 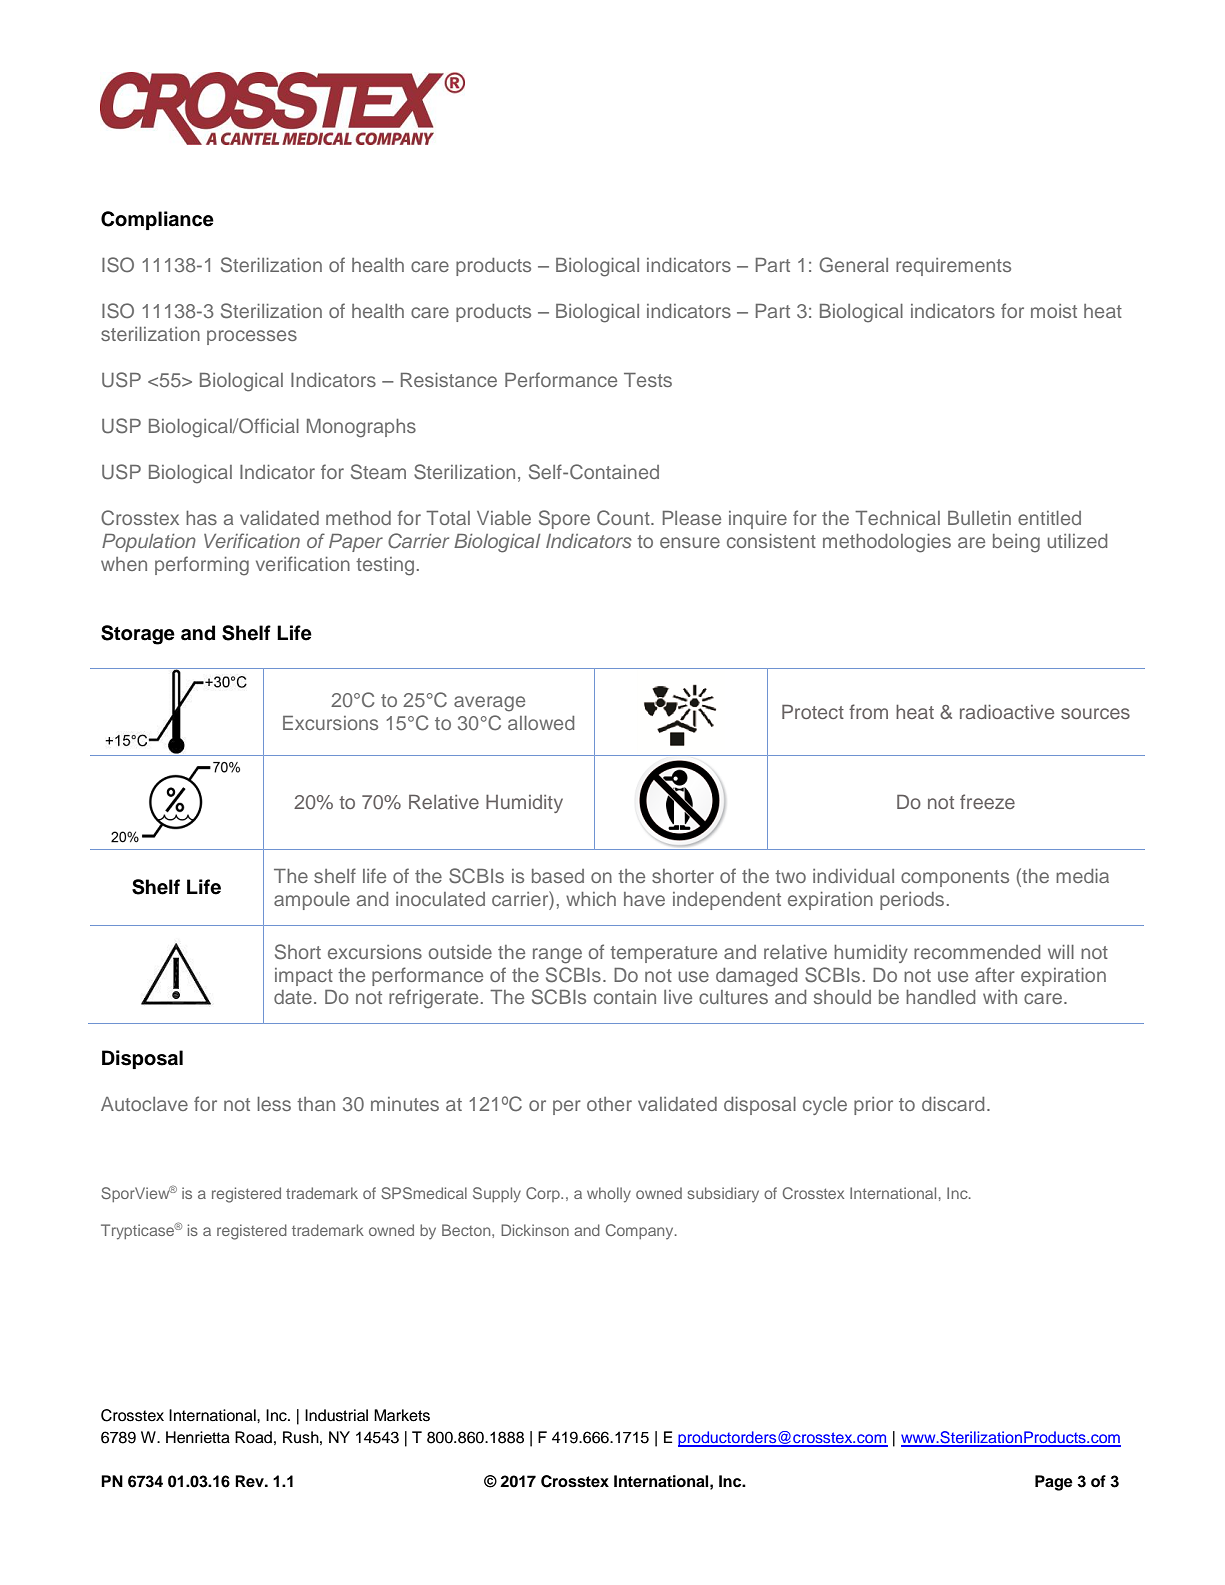 What do you see at coordinates (304, 977) in the screenshot?
I see `impact` at bounding box center [304, 977].
